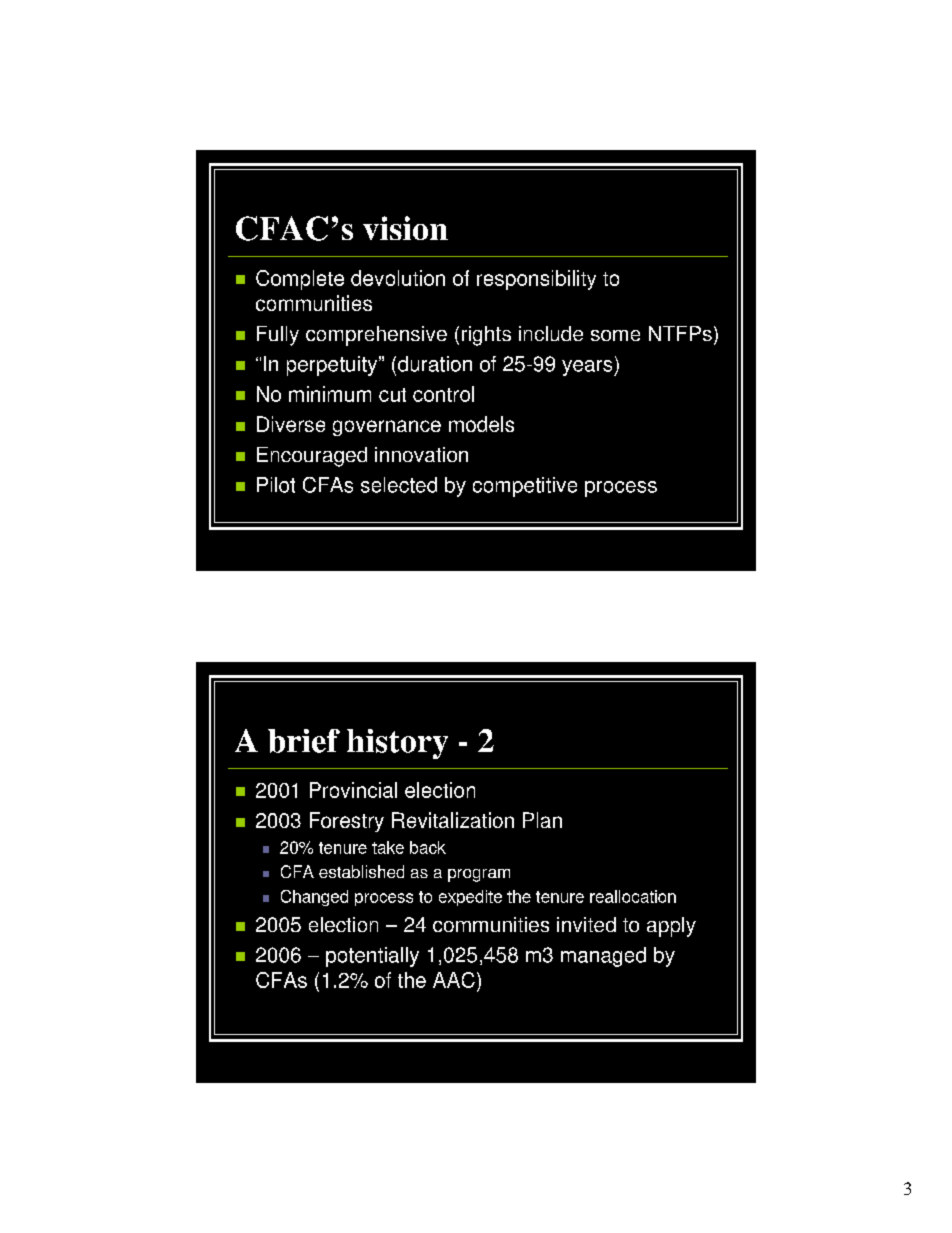 This screenshot has height=1233, width=952. Describe the element at coordinates (372, 957) in the screenshot. I see `potentially` at that location.
